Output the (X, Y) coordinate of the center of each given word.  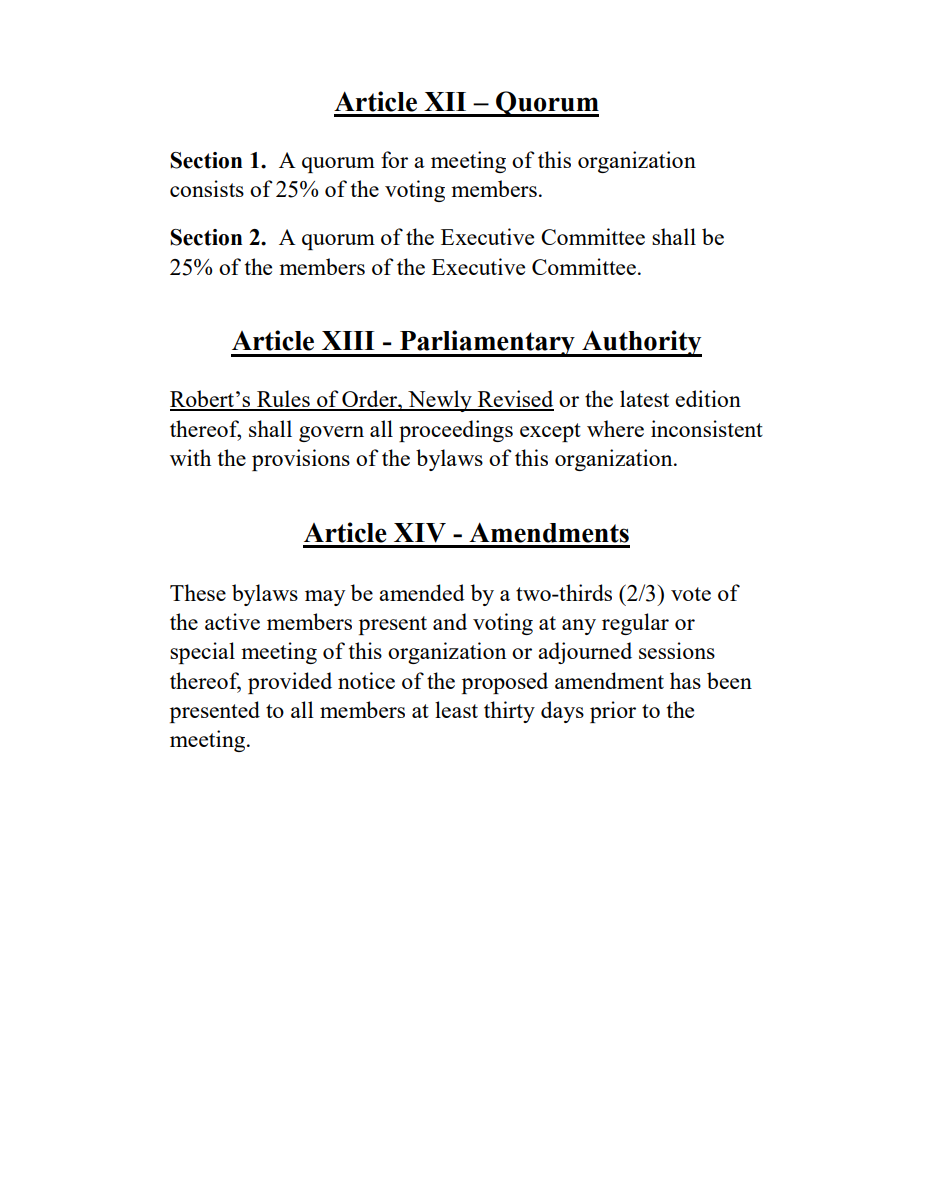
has (685, 680)
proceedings (456, 431)
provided (290, 683)
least (456, 709)
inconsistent (707, 428)
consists (207, 188)
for (394, 159)
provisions (301, 460)
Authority (641, 343)
